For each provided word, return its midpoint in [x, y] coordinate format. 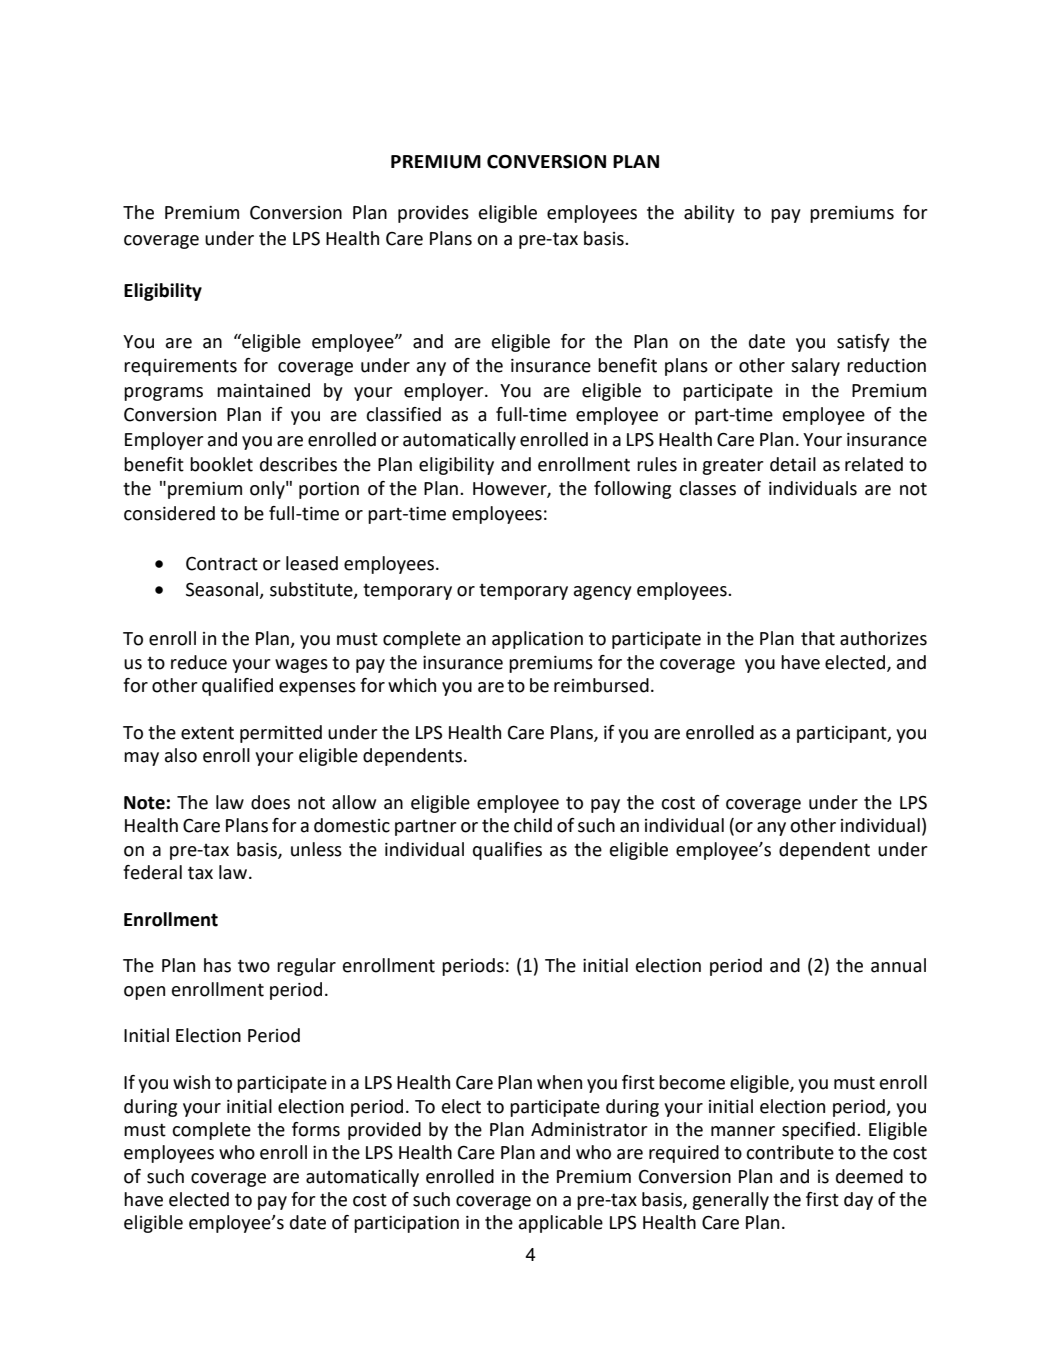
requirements [180, 367]
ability [709, 214]
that [818, 638]
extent [207, 733]
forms [316, 1129]
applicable [561, 1224]
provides [433, 214]
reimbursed [601, 685]
